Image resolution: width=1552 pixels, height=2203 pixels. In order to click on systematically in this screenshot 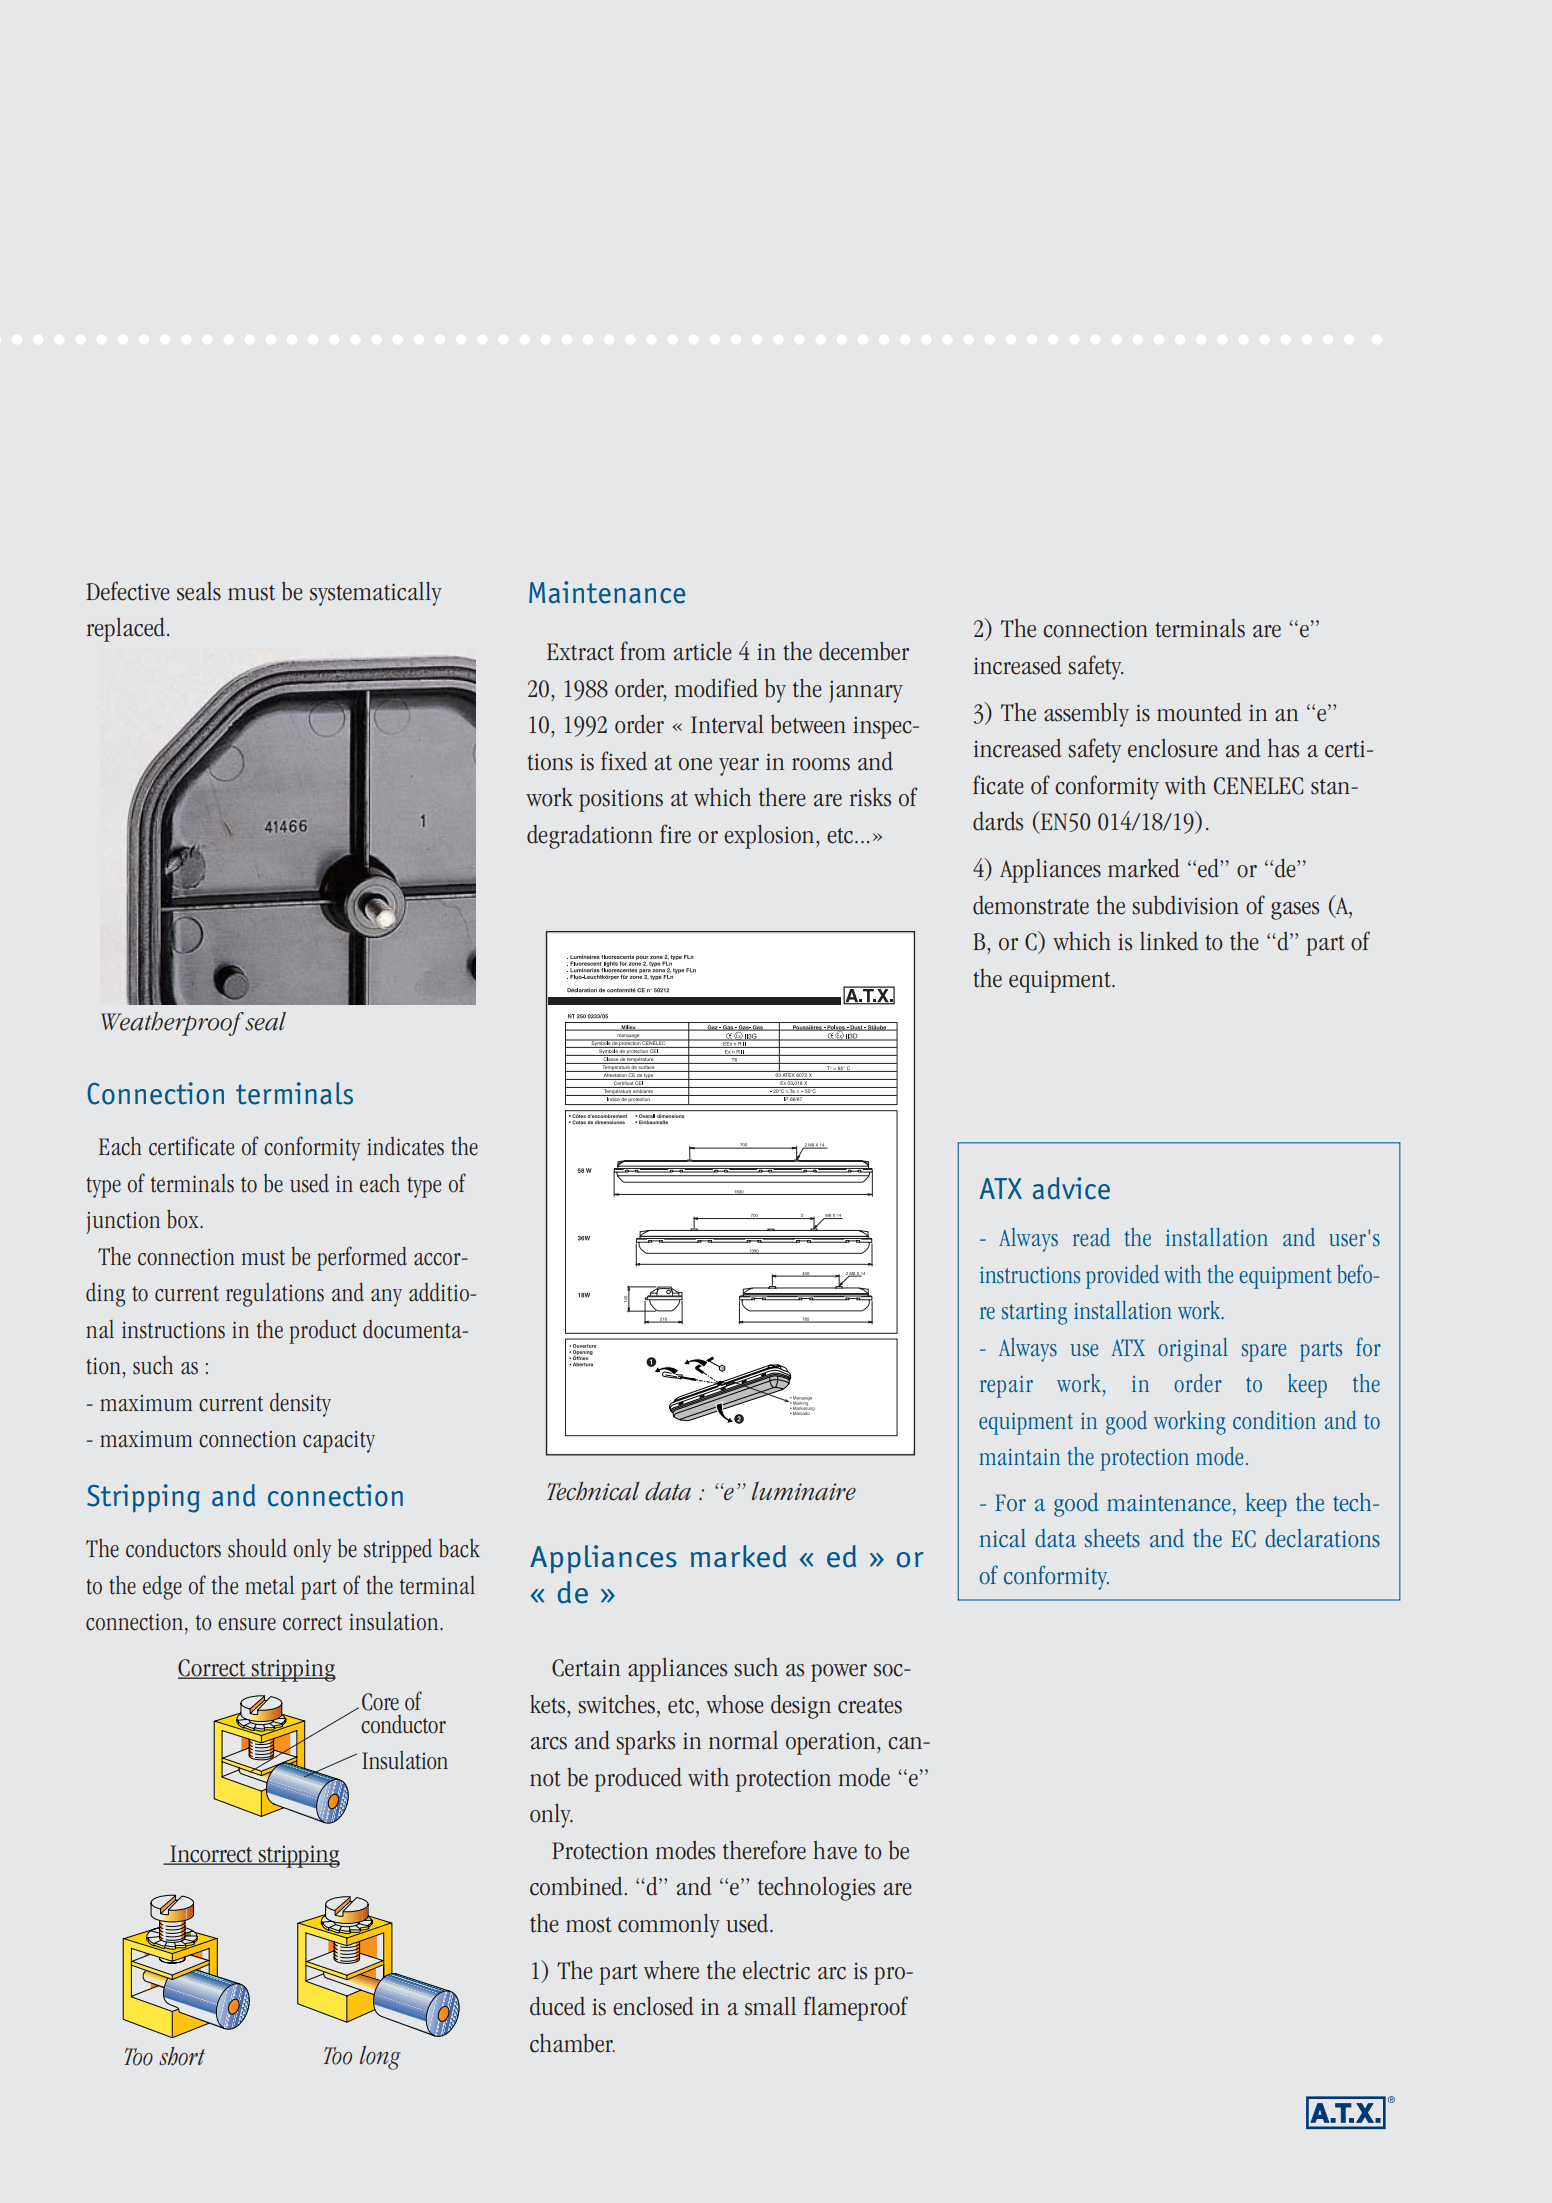, I will do `click(376, 593)`.
